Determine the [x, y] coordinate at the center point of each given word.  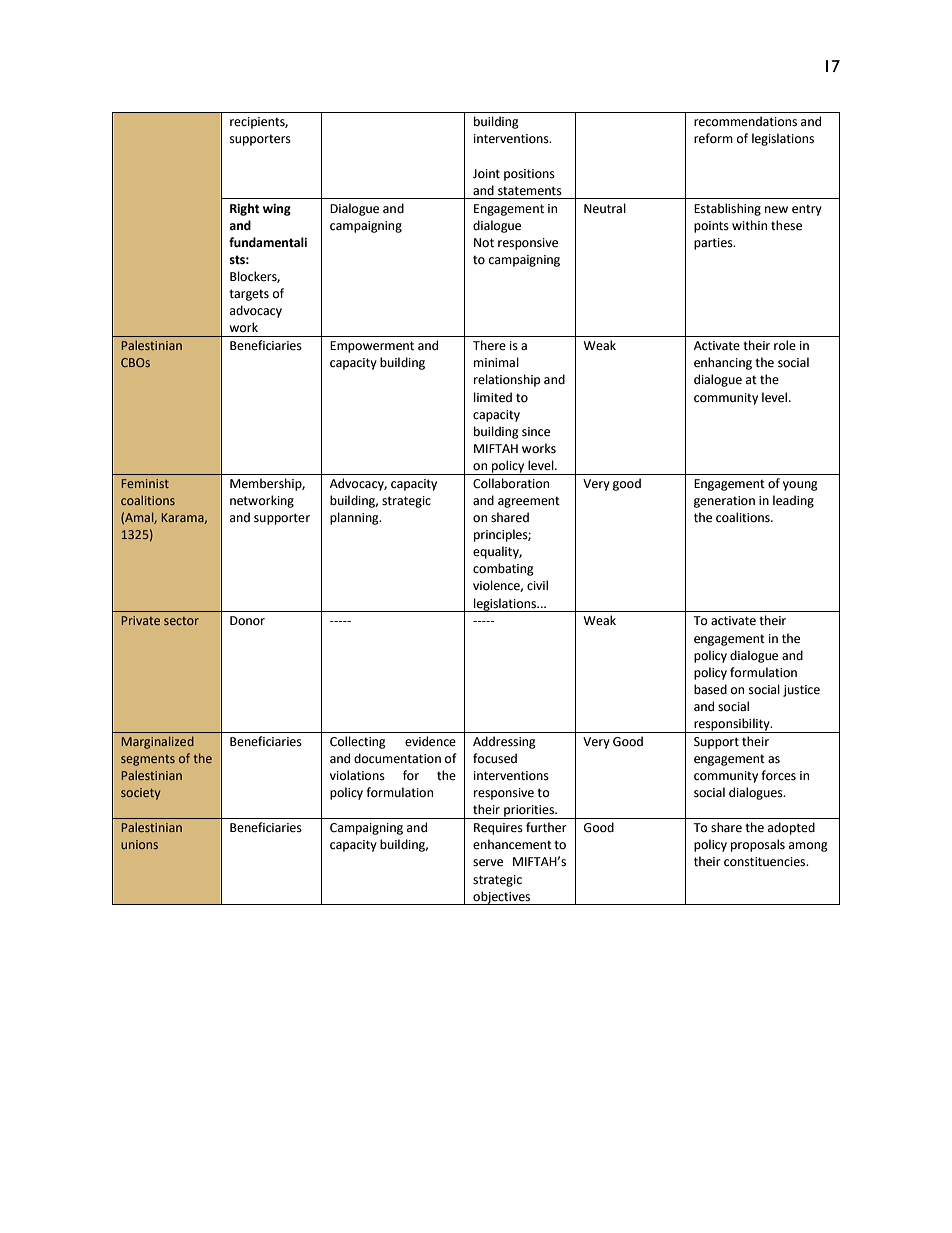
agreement [529, 502]
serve [488, 863]
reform [713, 138]
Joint [486, 174]
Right [245, 209]
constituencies [766, 862]
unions [139, 844]
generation [724, 502]
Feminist [145, 483]
